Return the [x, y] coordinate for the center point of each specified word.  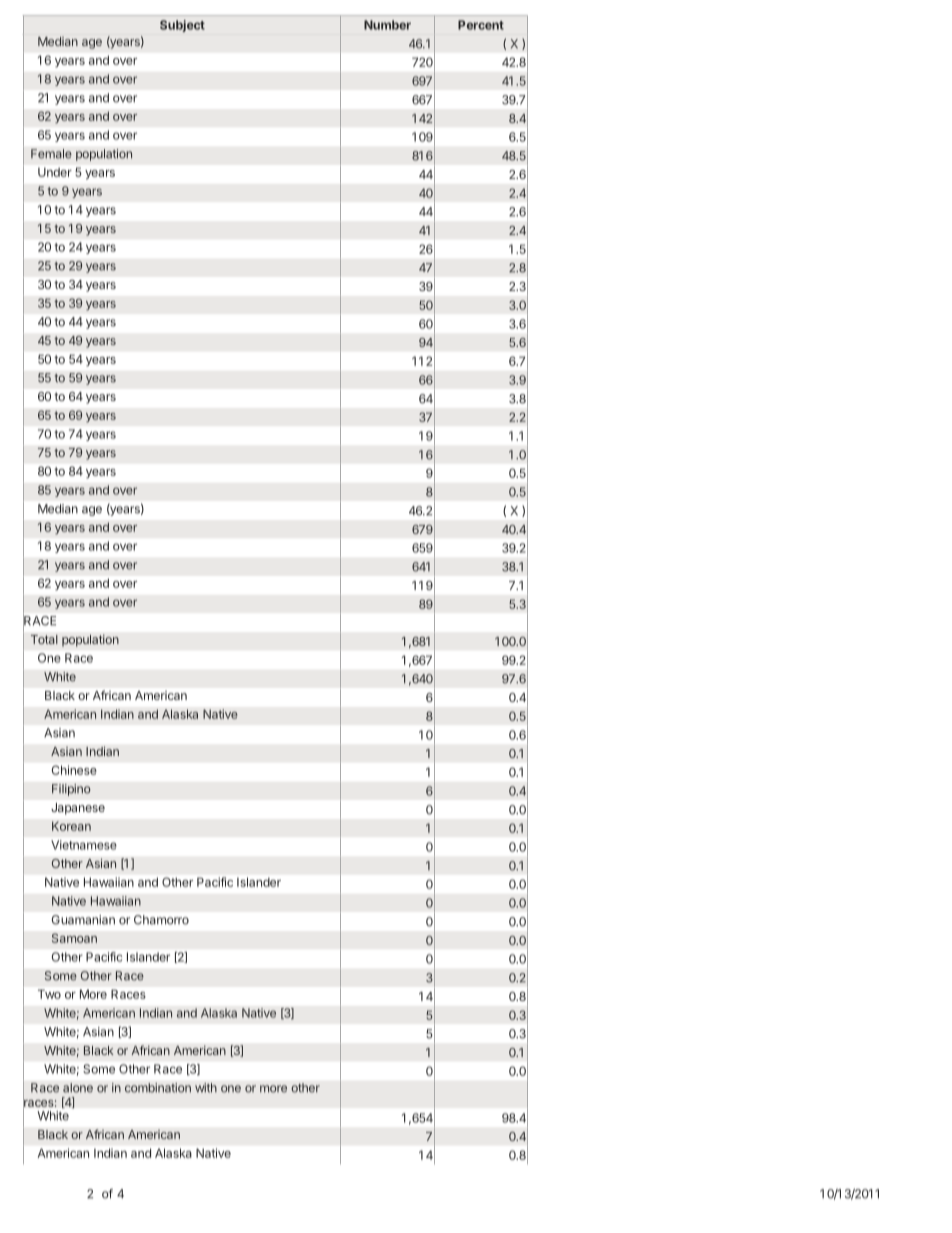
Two [49, 994]
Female [51, 154]
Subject [182, 26]
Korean [71, 826]
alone [78, 1088]
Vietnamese [84, 845]
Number [387, 25]
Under [55, 172]
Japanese [78, 809]
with [206, 1088]
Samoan [74, 938]
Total [44, 639]
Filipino [71, 790]
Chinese [74, 770]
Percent [481, 25]
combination [158, 1088]
